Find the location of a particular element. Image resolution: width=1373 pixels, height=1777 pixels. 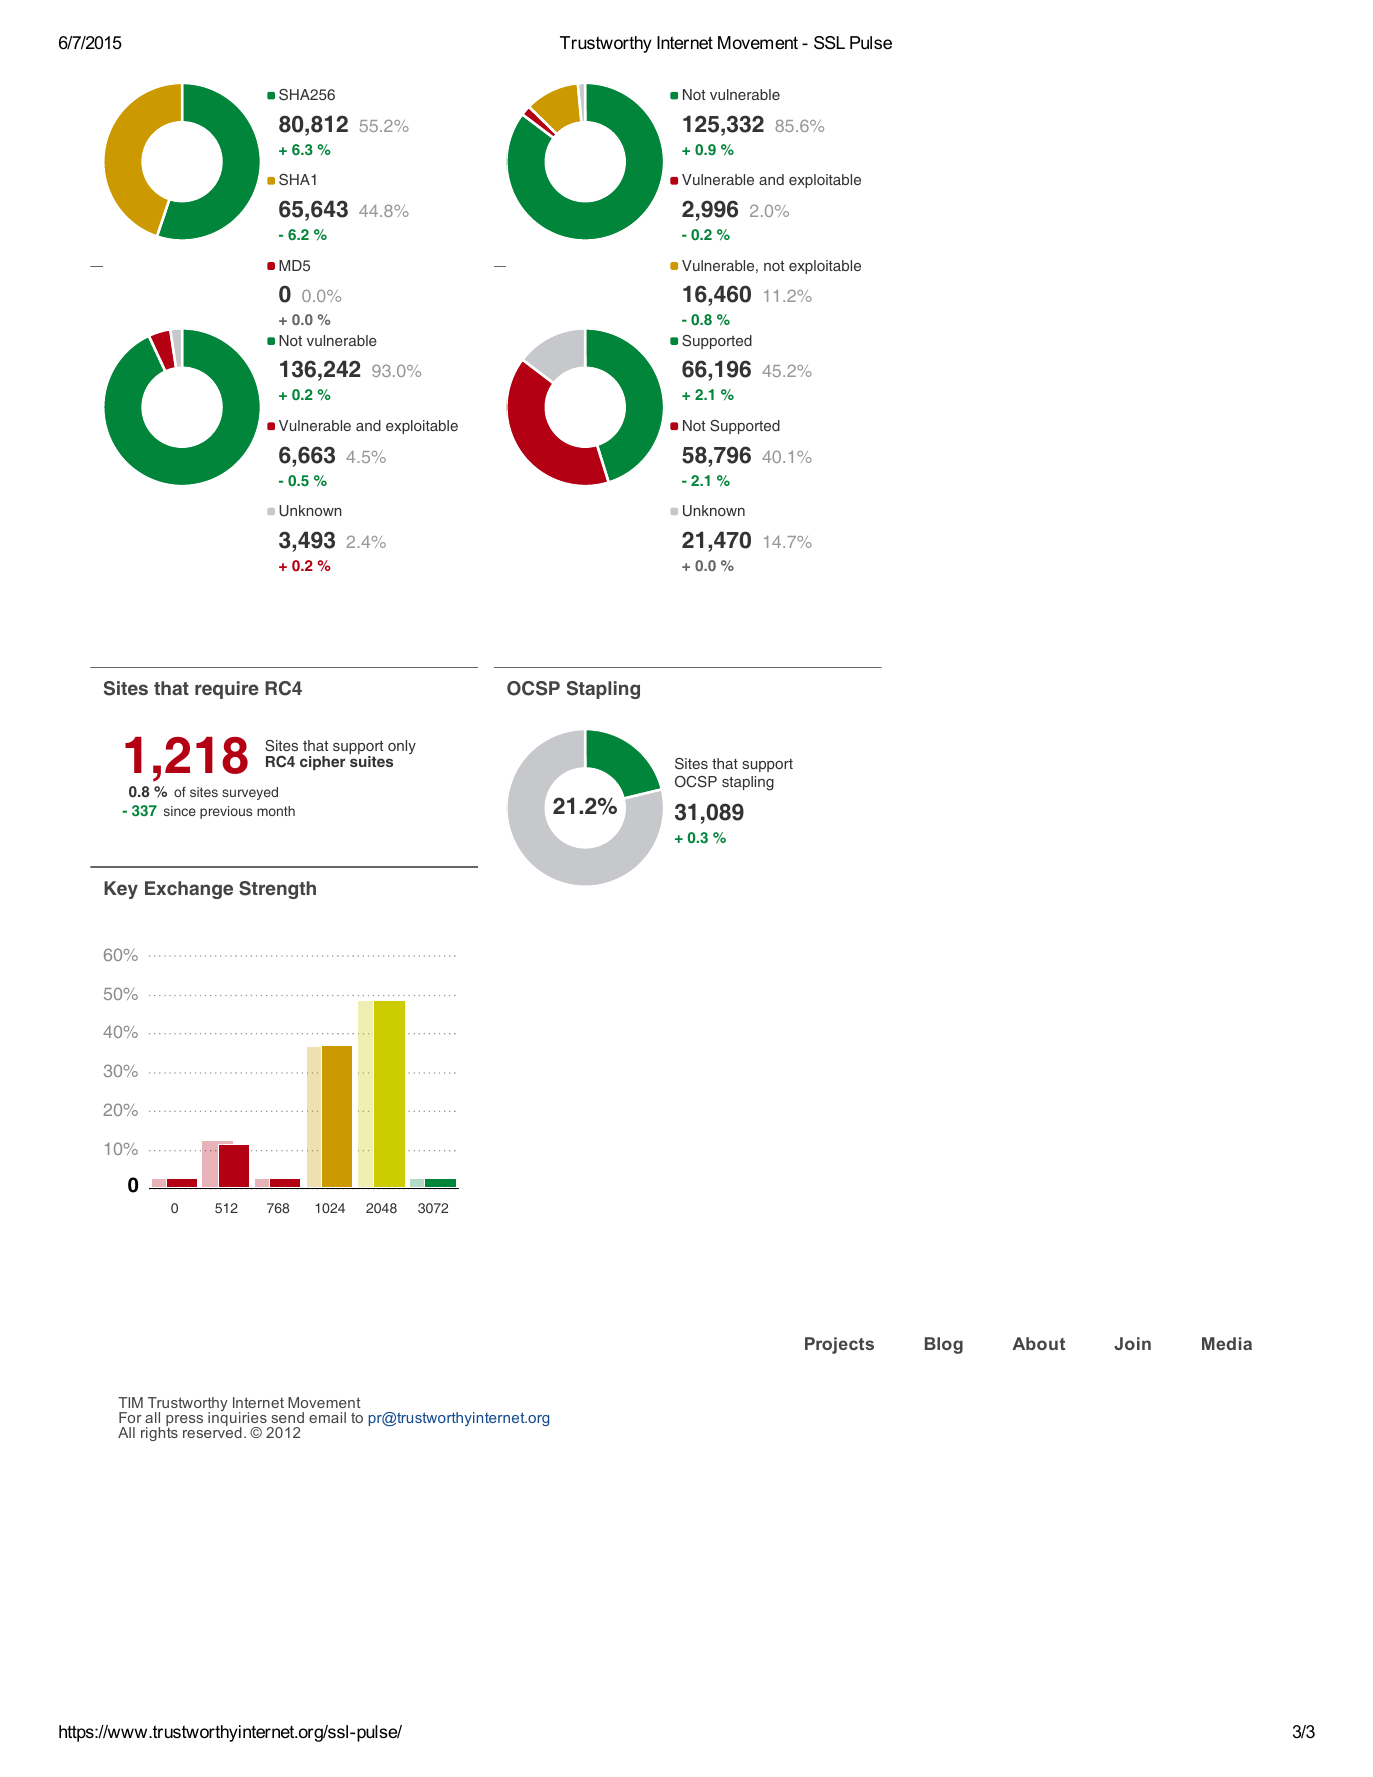

Exchange is located at coordinates (189, 890).
